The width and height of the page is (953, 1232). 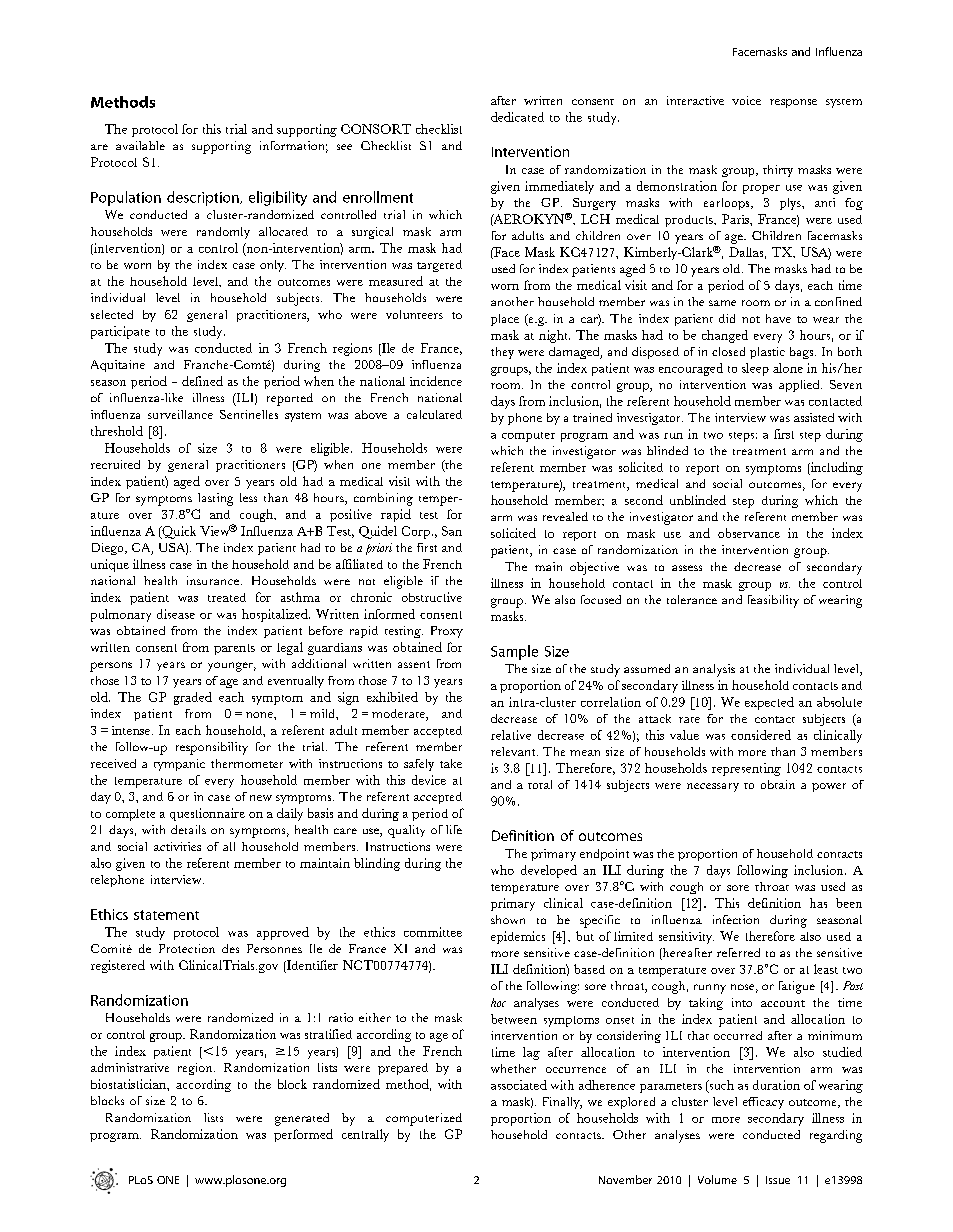 I want to click on performed, so click(x=303, y=1135).
